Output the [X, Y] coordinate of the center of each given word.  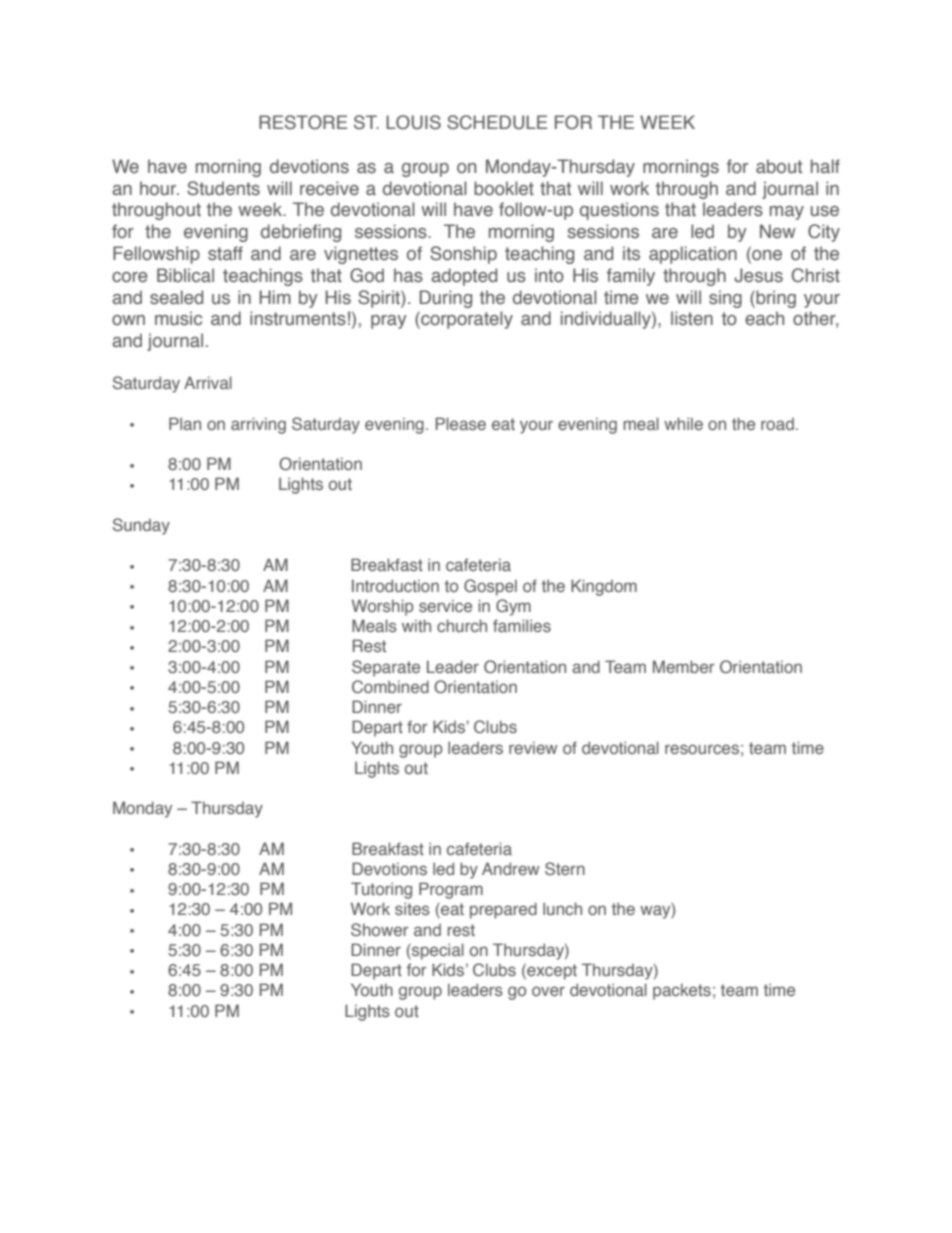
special [437, 951]
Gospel [490, 587]
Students [223, 188]
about [779, 166]
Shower [379, 929]
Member [683, 666]
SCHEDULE [497, 122]
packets [682, 991]
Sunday [141, 526]
